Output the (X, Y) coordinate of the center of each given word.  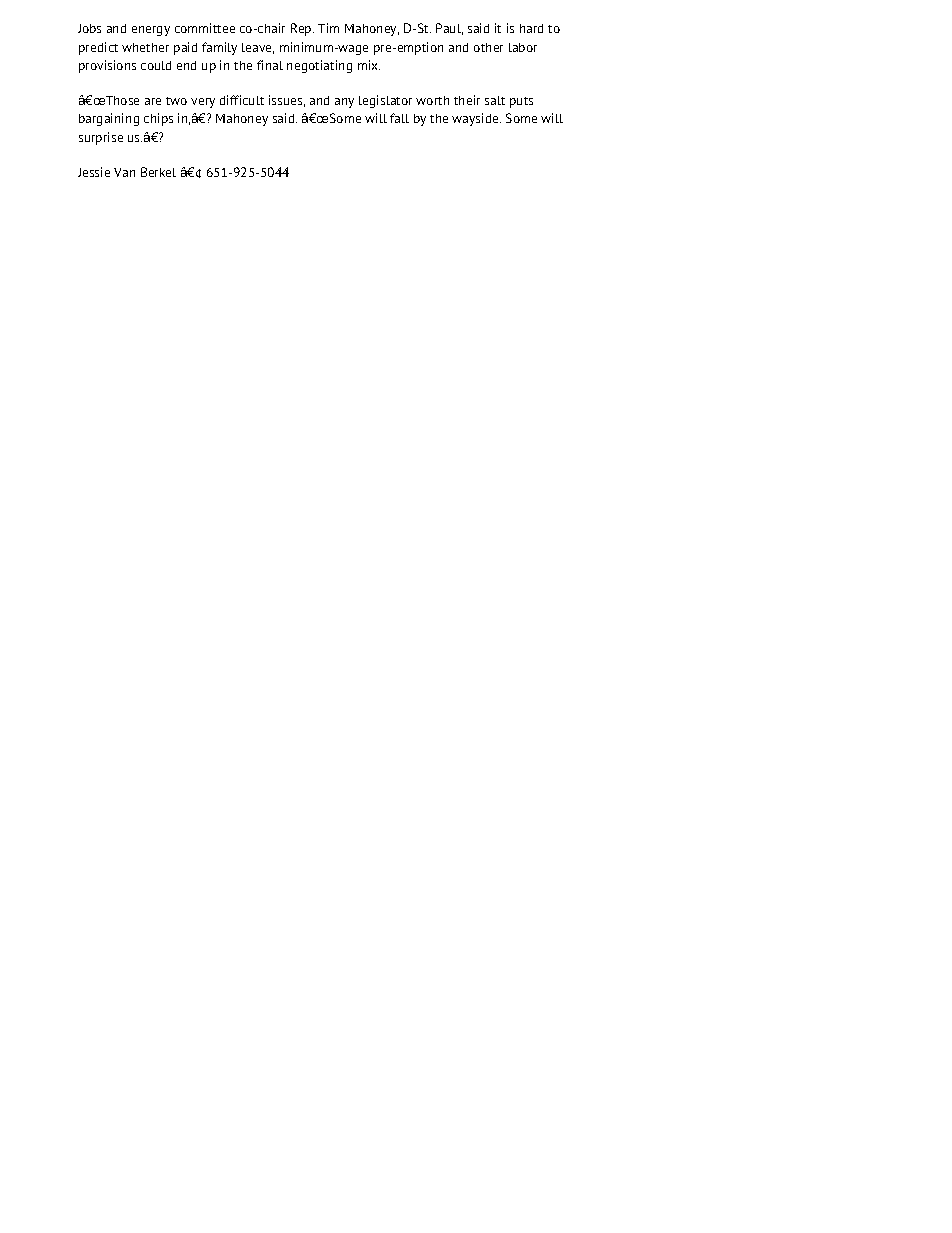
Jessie (94, 172)
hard (531, 28)
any (344, 103)
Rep (302, 29)
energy (151, 31)
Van (124, 172)
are (153, 101)
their (467, 100)
